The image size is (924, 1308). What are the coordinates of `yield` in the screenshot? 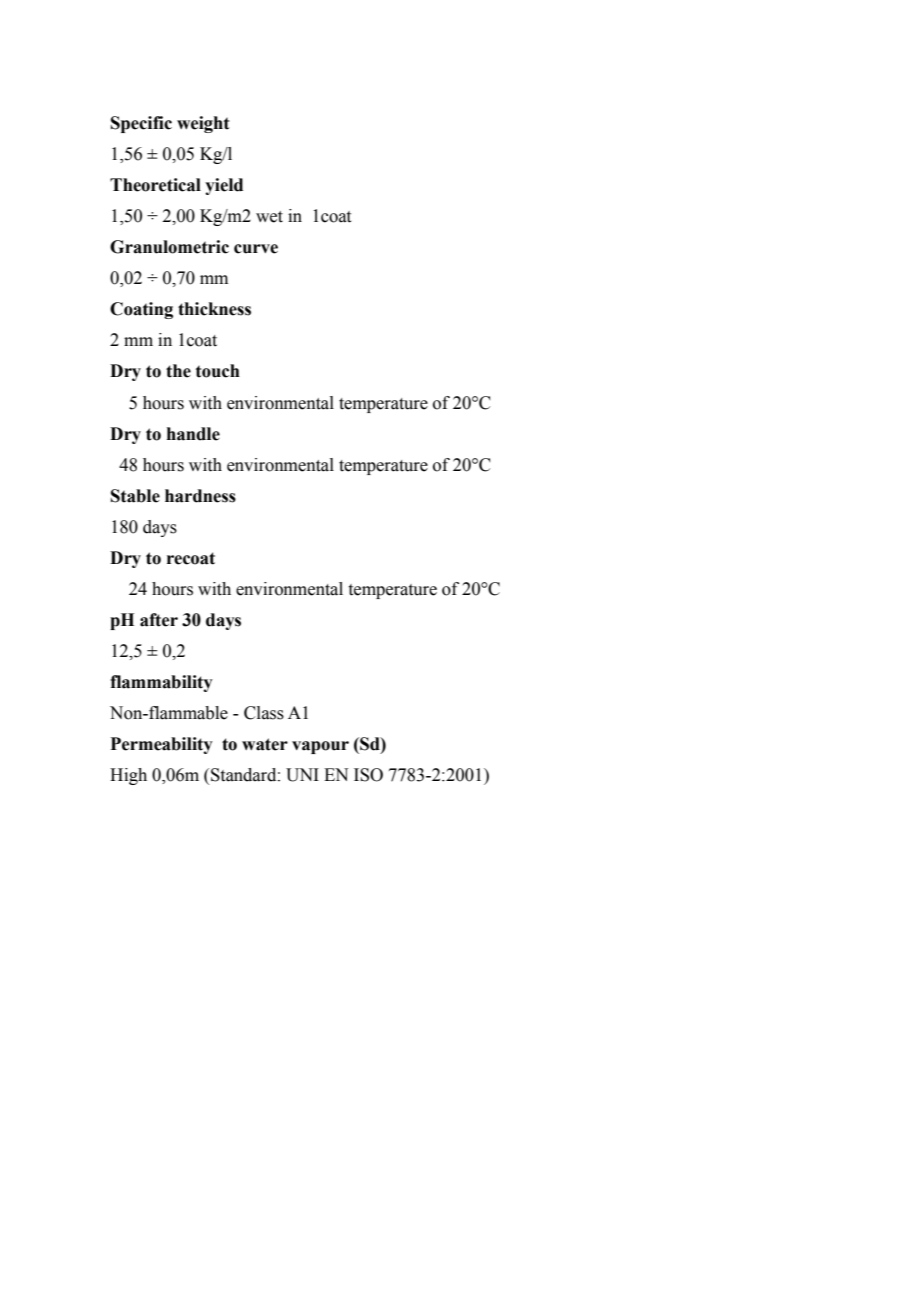 It's located at (224, 186).
